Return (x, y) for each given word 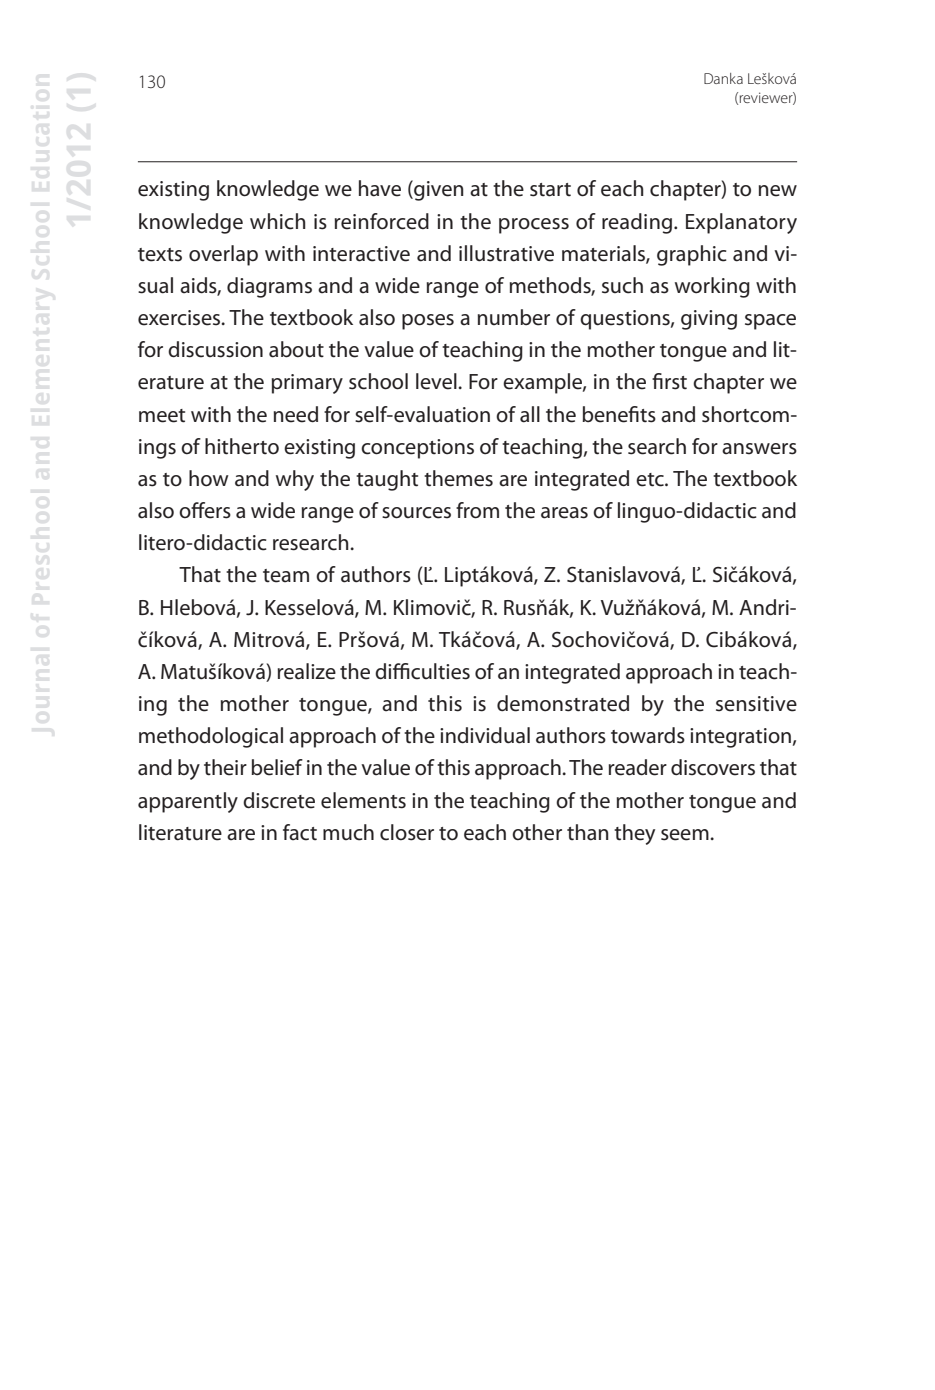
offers (205, 510)
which (278, 221)
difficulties (422, 671)
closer (407, 832)
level (437, 381)
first (669, 381)
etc (651, 480)
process (534, 226)
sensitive (756, 704)
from (477, 510)
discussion (215, 349)
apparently (188, 802)
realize (306, 671)
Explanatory (741, 223)
